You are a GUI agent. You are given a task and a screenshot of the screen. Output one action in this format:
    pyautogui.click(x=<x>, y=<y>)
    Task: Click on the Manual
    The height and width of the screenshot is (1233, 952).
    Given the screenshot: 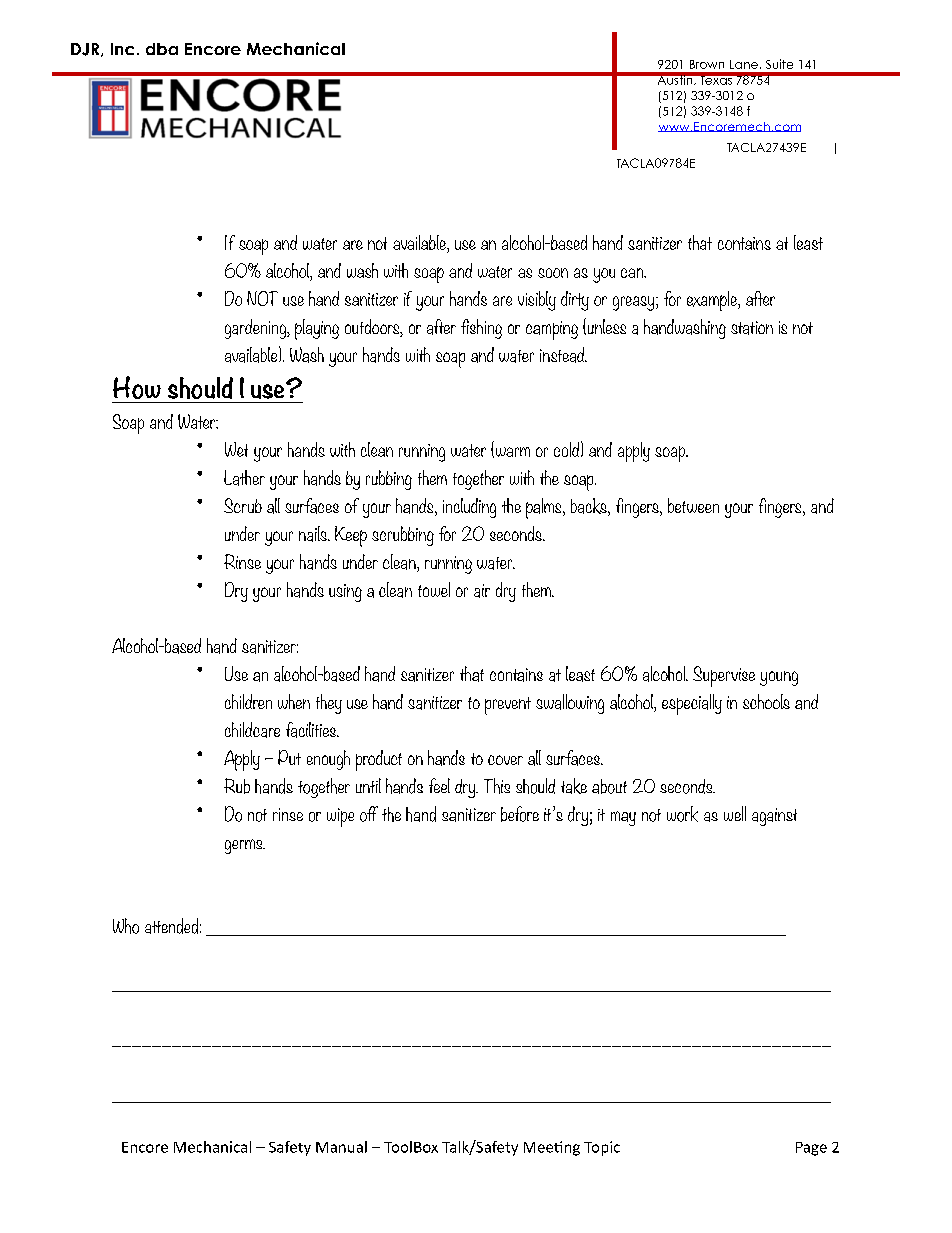 What is the action you would take?
    pyautogui.click(x=341, y=1147)
